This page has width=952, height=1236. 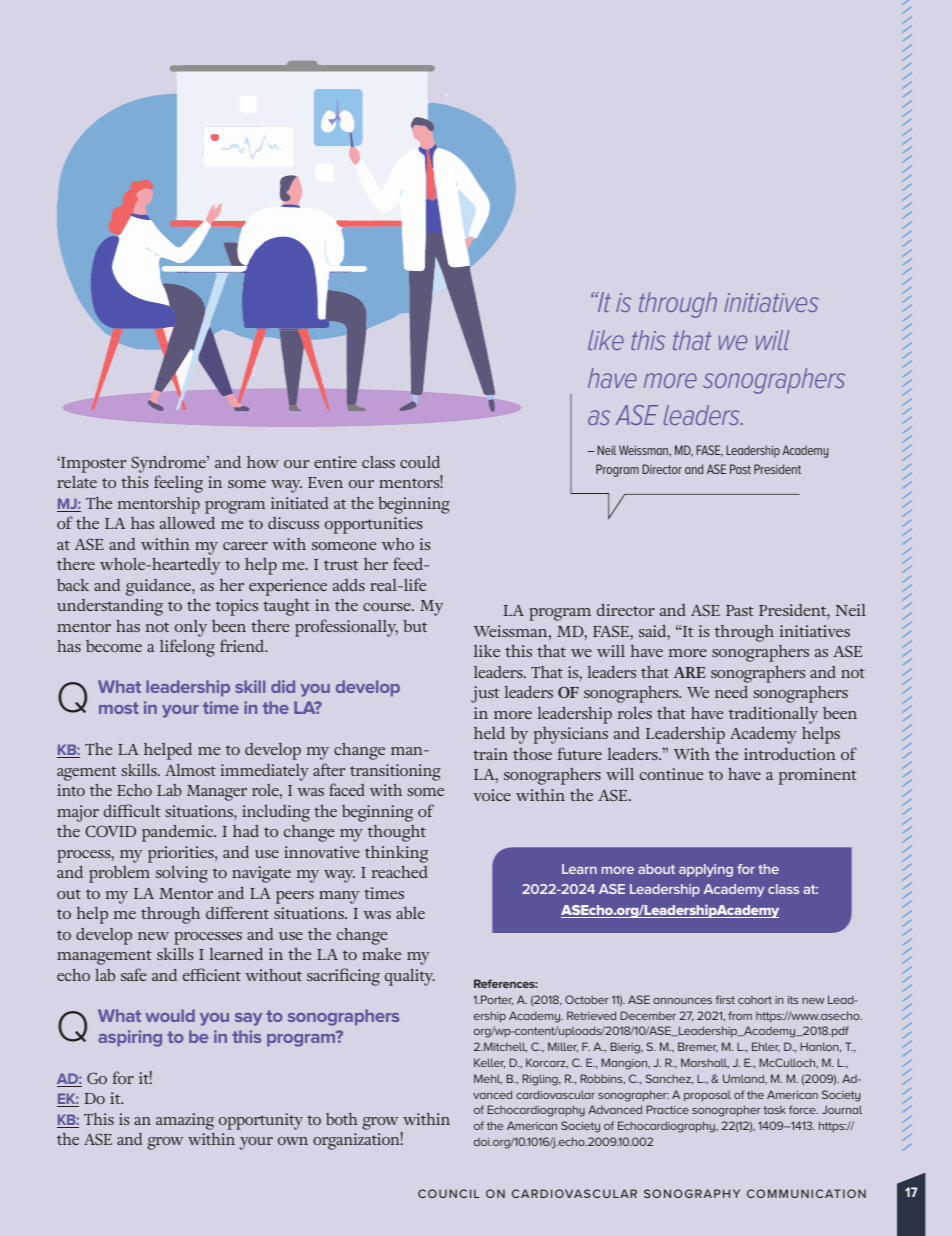 What do you see at coordinates (410, 913) in the page?
I see `able` at bounding box center [410, 913].
